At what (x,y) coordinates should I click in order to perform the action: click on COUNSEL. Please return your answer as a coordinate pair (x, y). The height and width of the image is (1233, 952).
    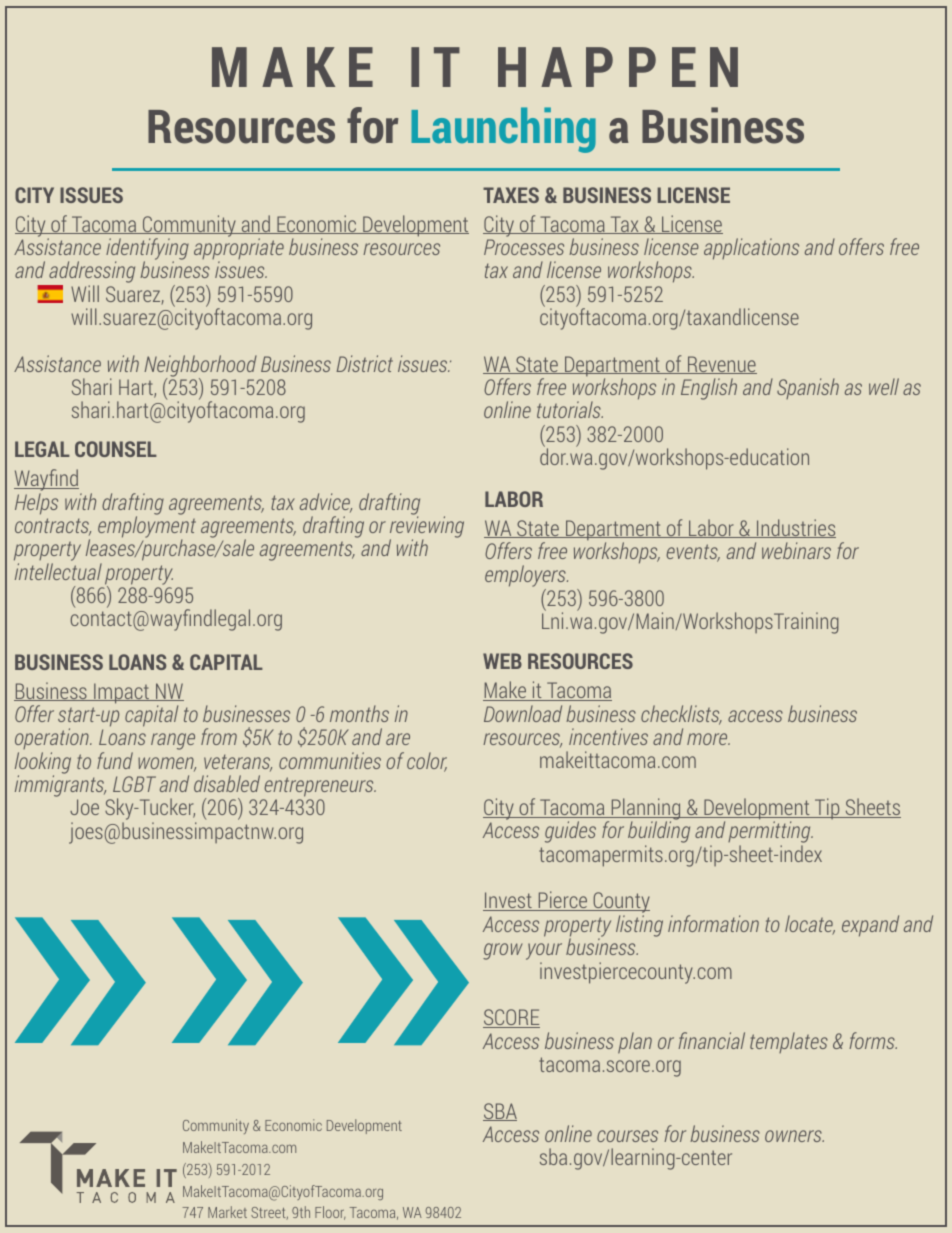
    Looking at the image, I should click on (116, 449).
